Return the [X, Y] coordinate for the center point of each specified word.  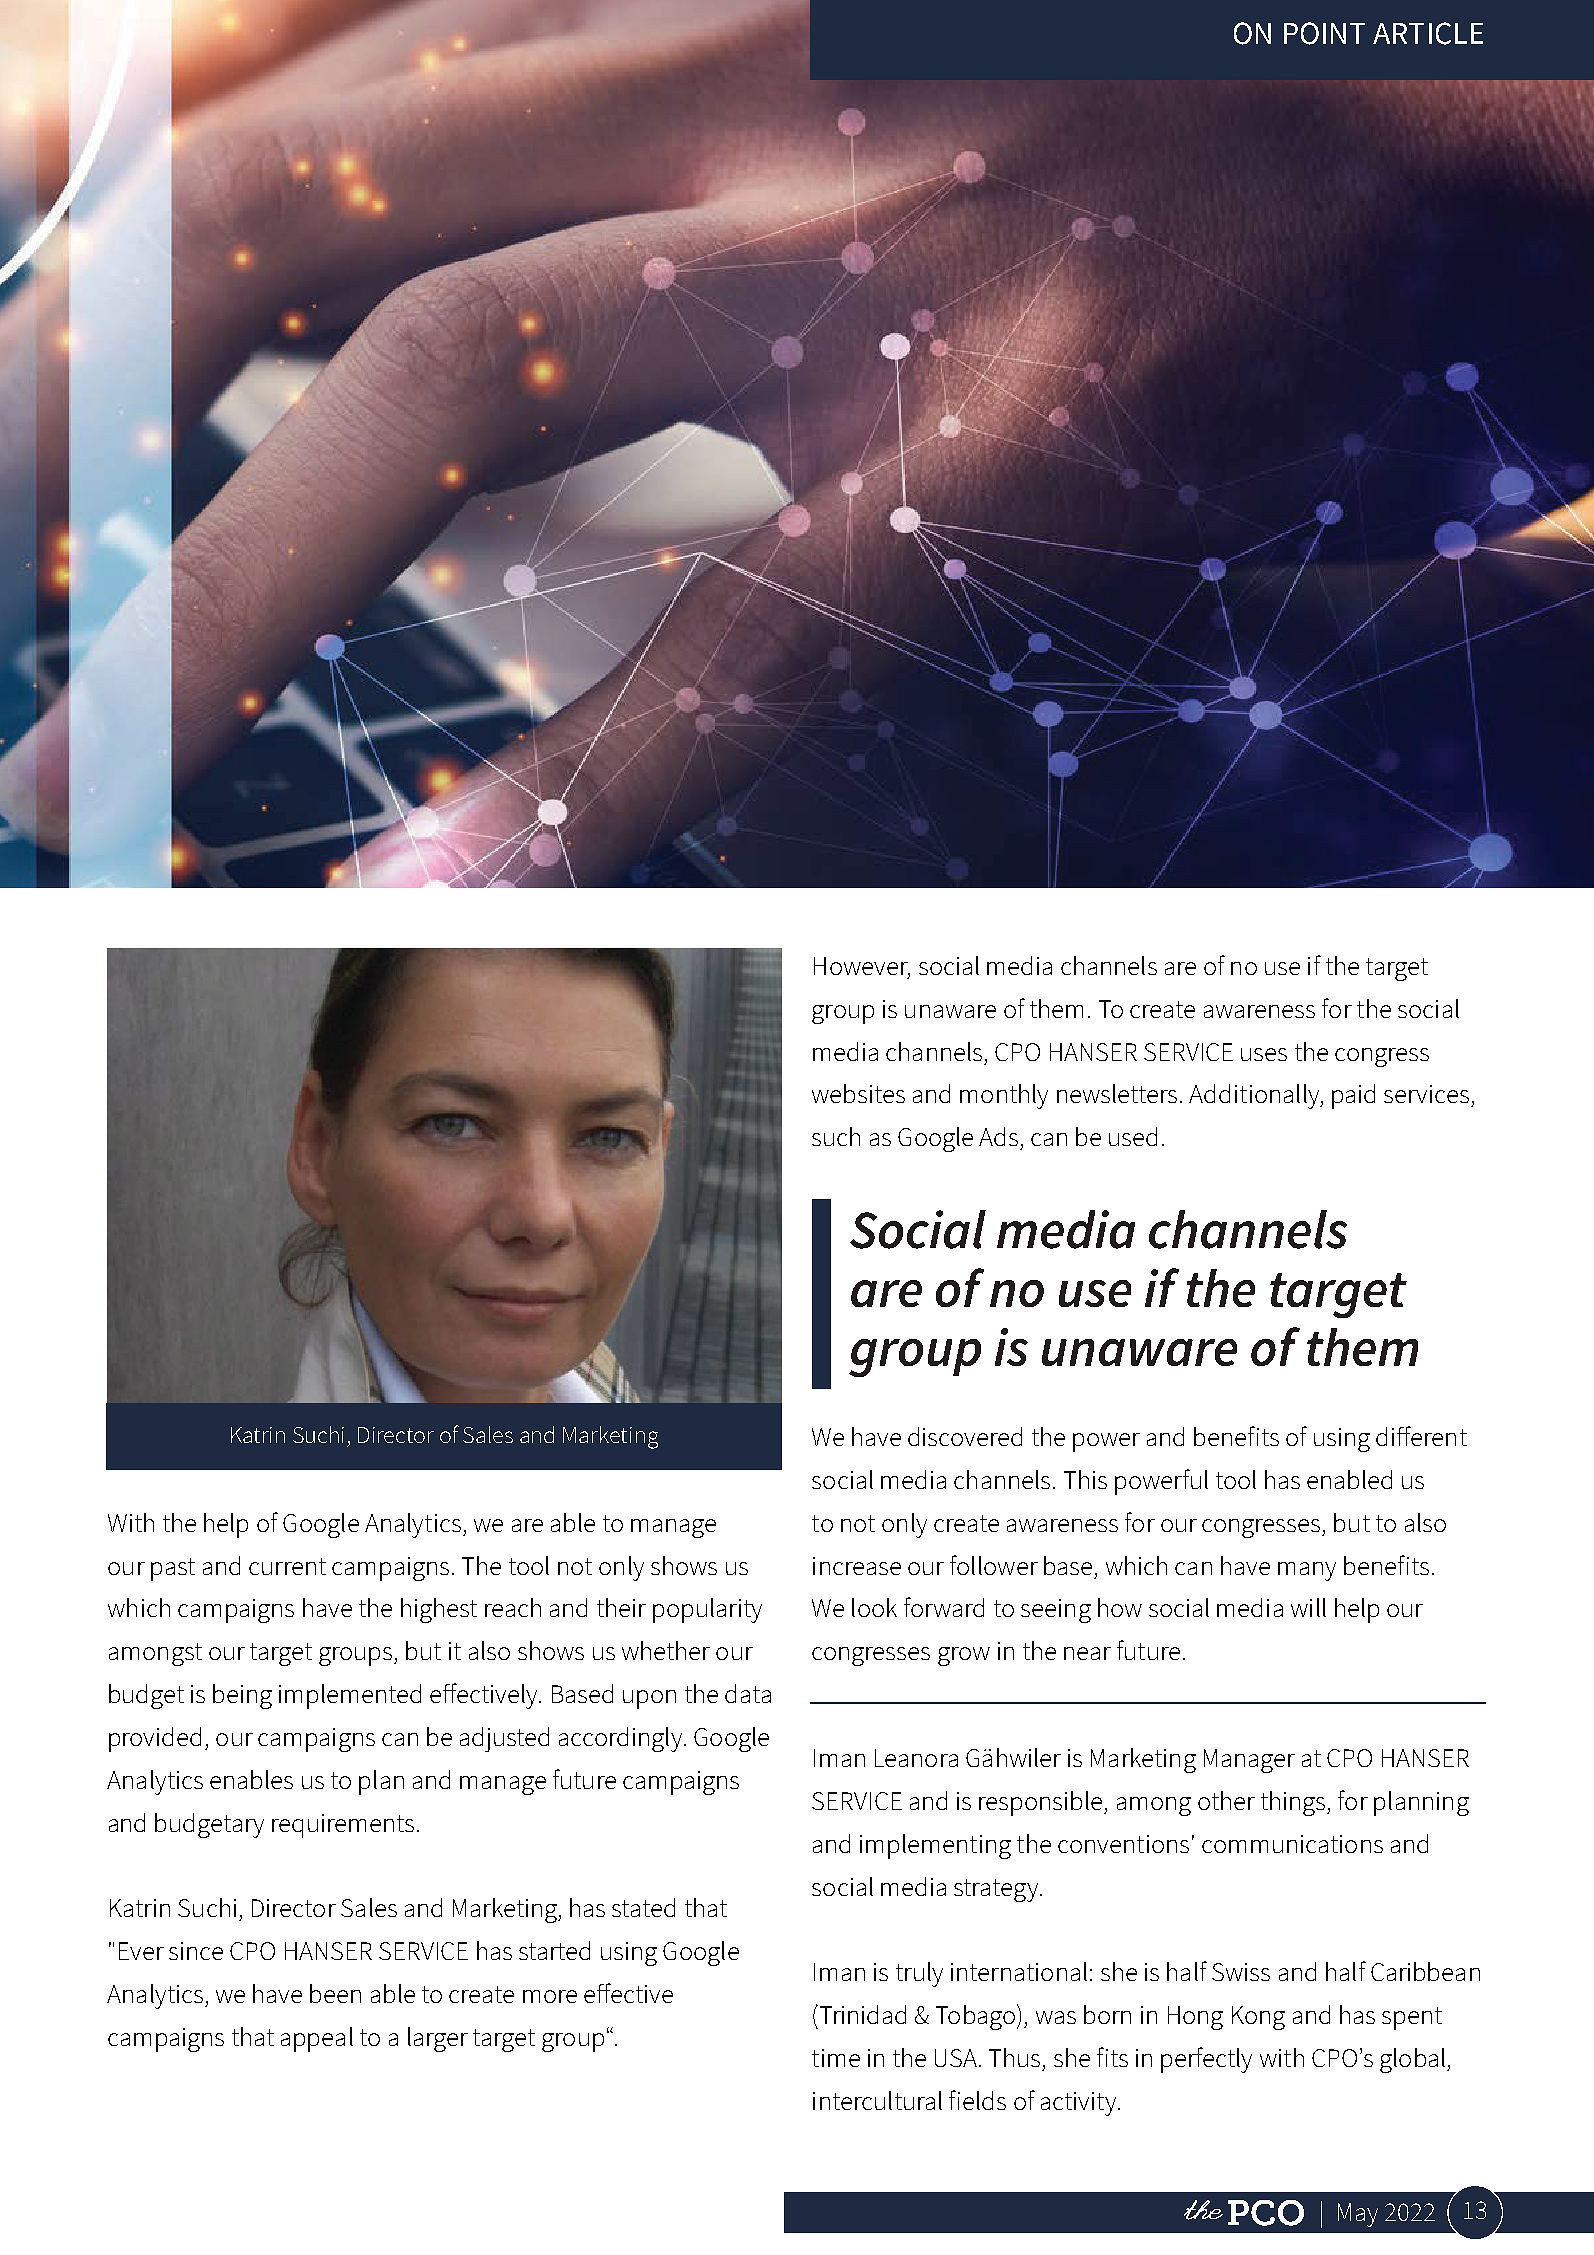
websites [858, 1093]
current [287, 1566]
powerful [1161, 1482]
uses [1264, 1054]
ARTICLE [1428, 33]
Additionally [1255, 1096]
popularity [707, 1610]
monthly [1004, 1096]
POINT [1324, 33]
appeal [317, 2039]
